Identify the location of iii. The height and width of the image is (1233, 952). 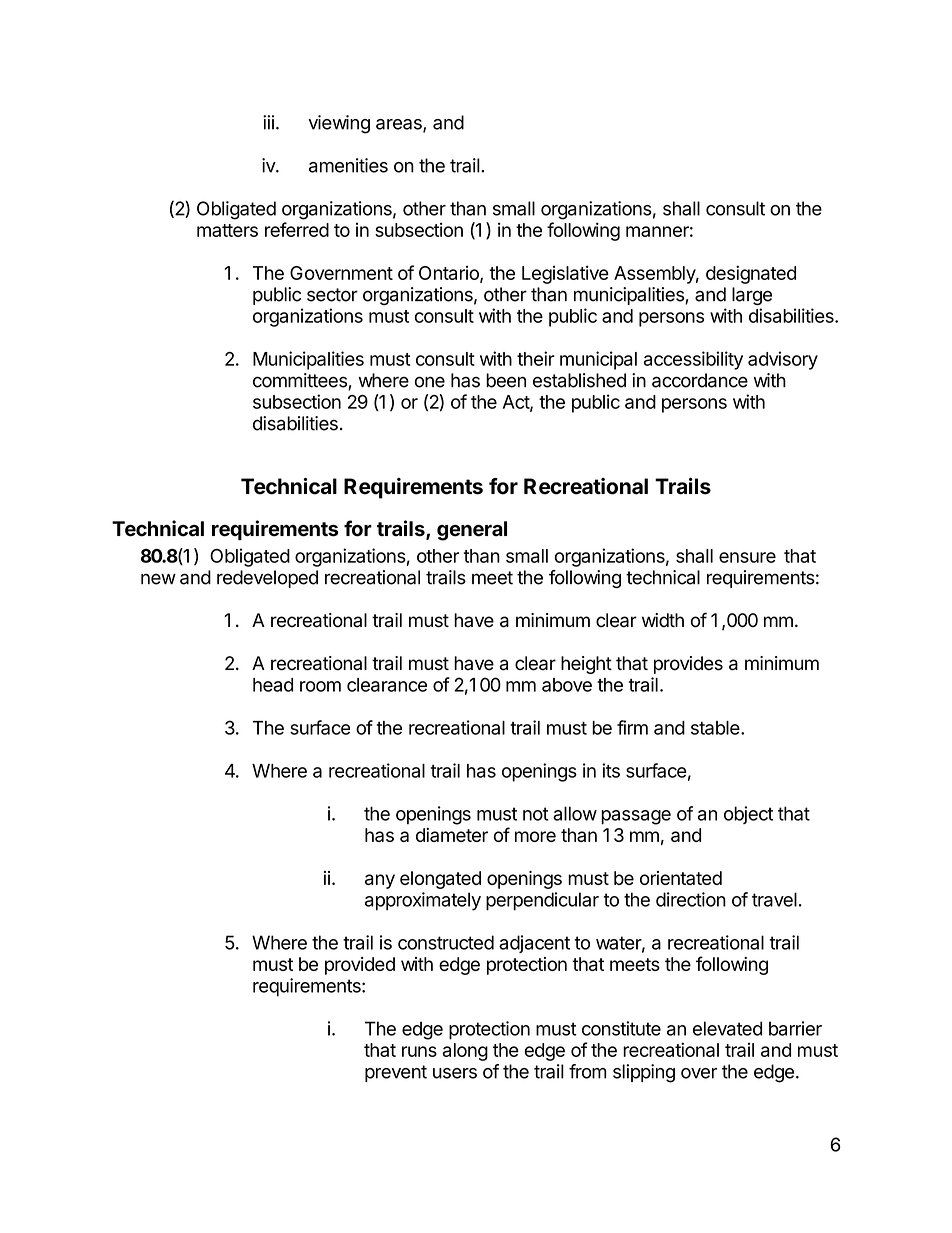
(268, 122).
